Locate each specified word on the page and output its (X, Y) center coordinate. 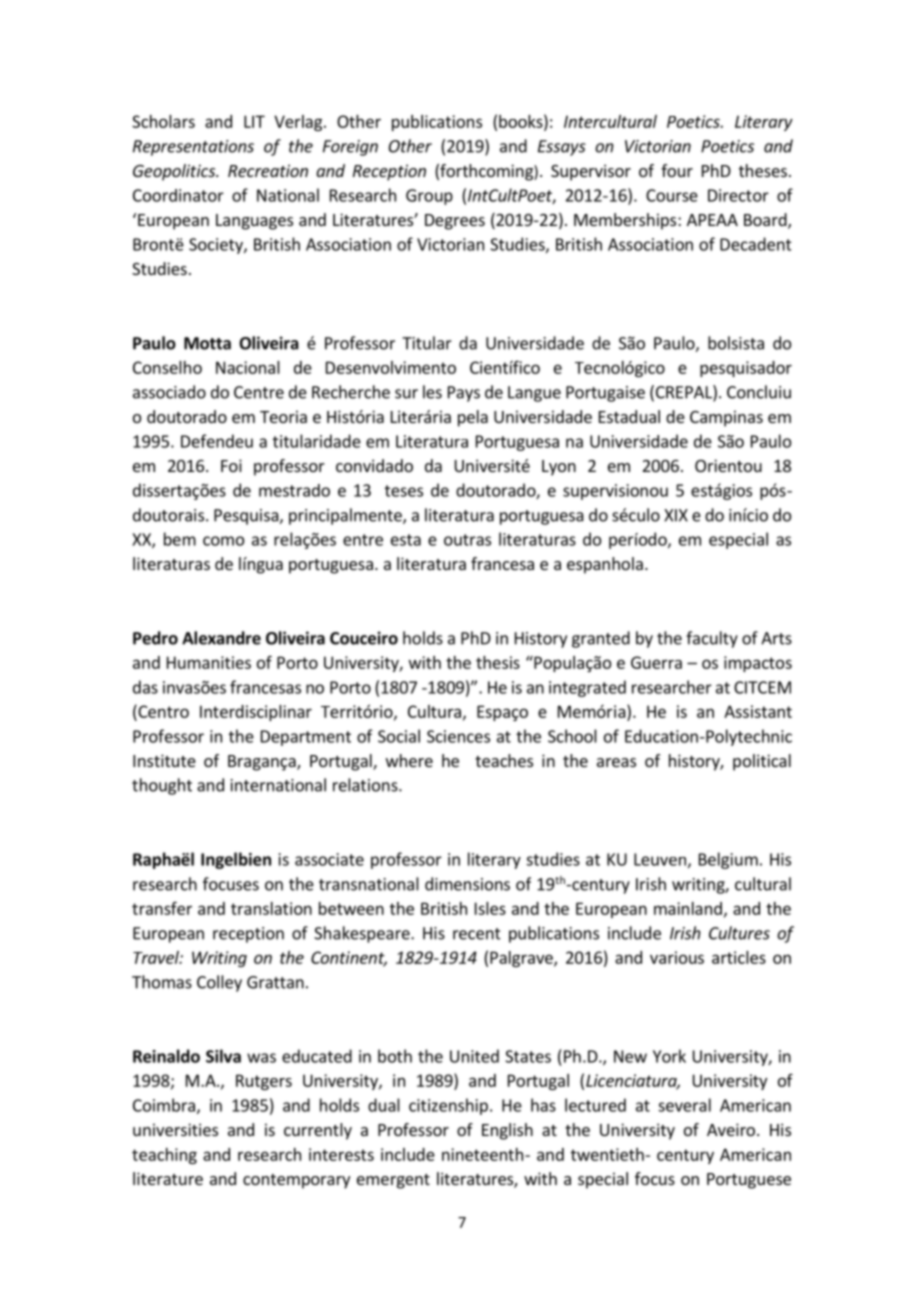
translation (271, 908)
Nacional (248, 367)
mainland (688, 908)
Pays (464, 394)
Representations (193, 148)
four (677, 170)
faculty (712, 639)
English (507, 1131)
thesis (498, 662)
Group (429, 197)
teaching (164, 1156)
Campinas (726, 418)
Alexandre (221, 638)
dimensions (467, 884)
